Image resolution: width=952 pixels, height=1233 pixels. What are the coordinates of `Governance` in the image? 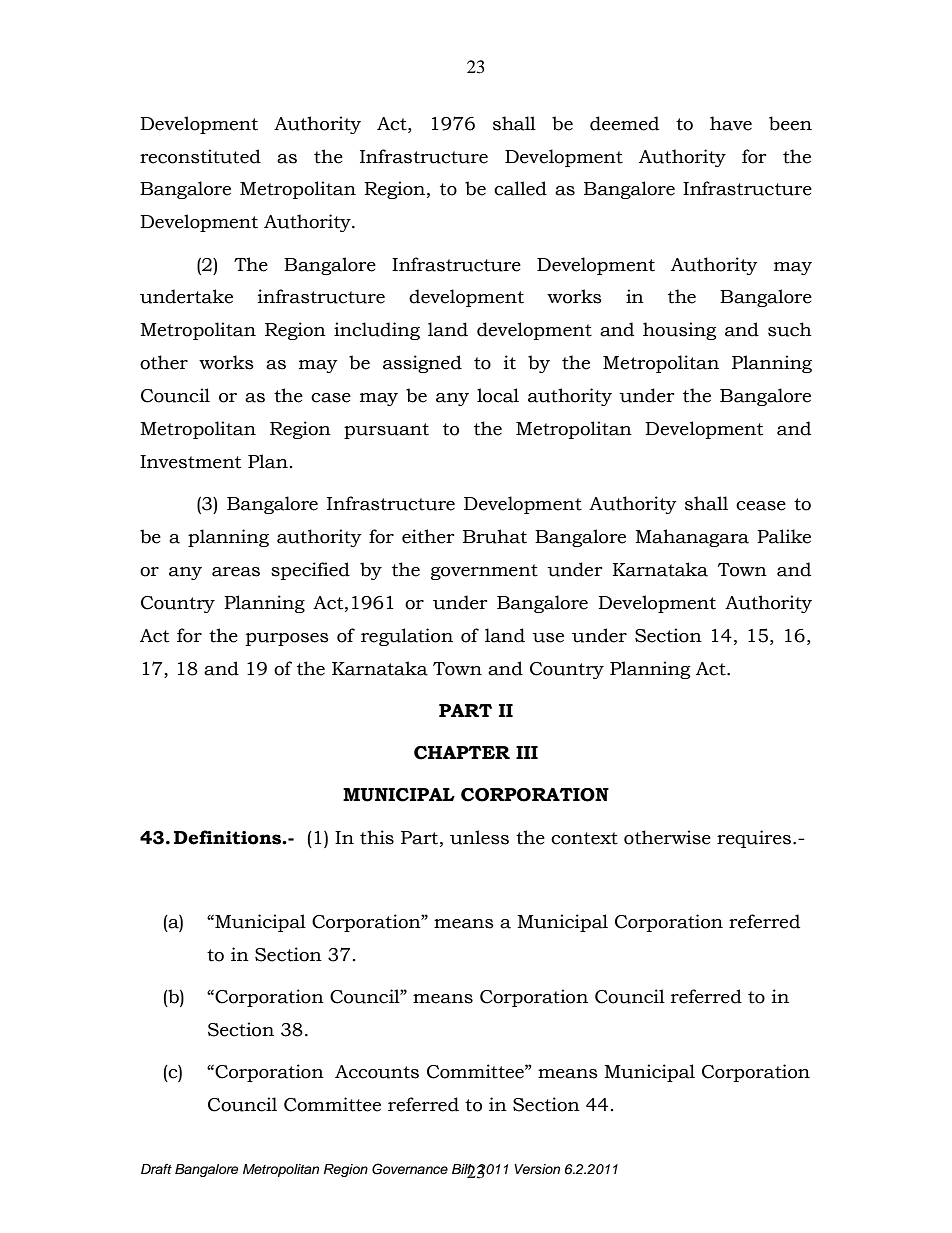 It's located at (410, 1169).
